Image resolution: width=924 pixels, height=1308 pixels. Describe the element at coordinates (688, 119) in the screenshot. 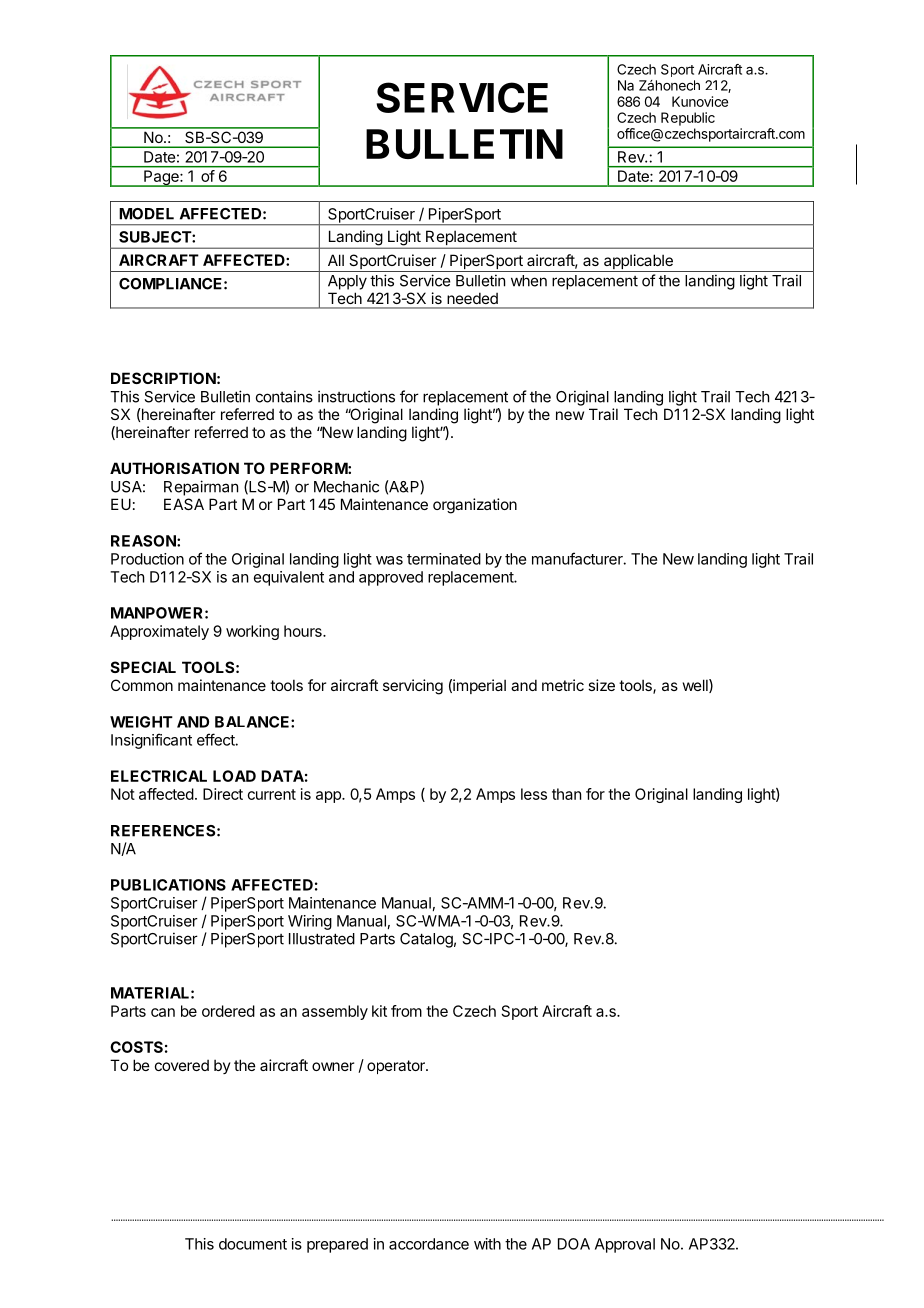

I see `Republic` at that location.
